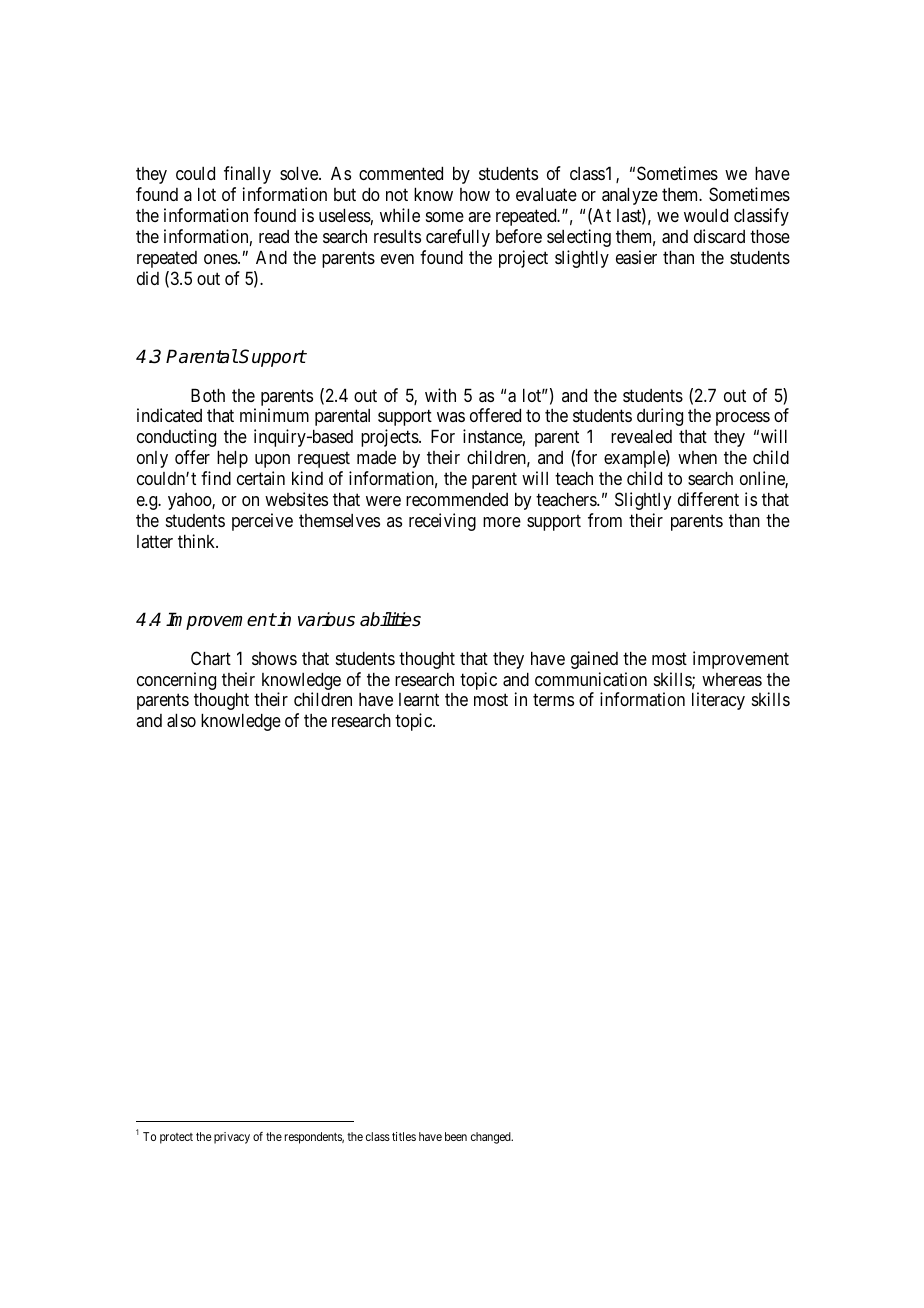 Image resolution: width=924 pixels, height=1308 pixels. Describe the element at coordinates (718, 701) in the image. I see `literacy` at that location.
